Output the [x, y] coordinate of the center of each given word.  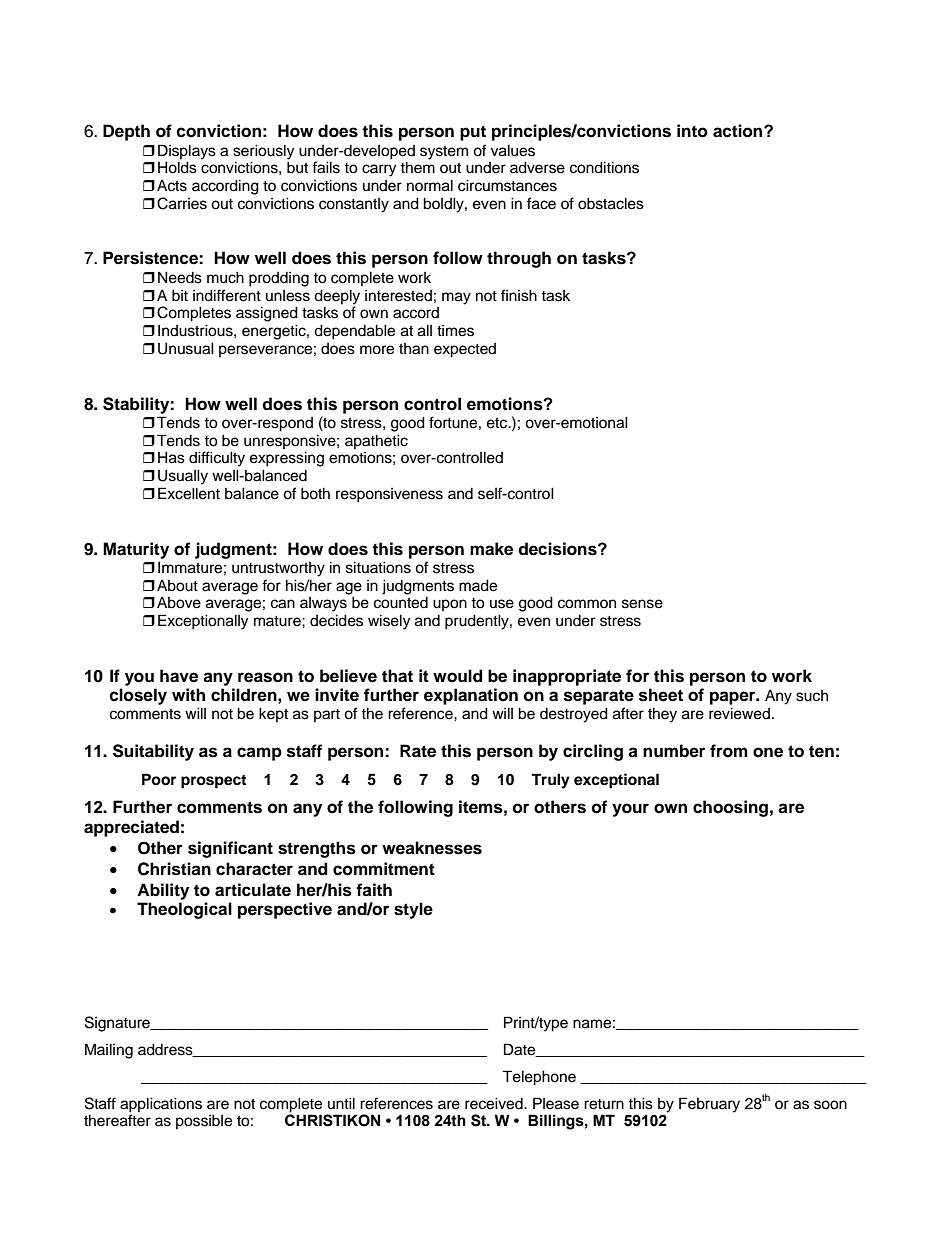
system [444, 153]
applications [161, 1105]
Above [179, 603]
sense [642, 604]
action [739, 131]
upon [450, 605]
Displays [187, 152]
